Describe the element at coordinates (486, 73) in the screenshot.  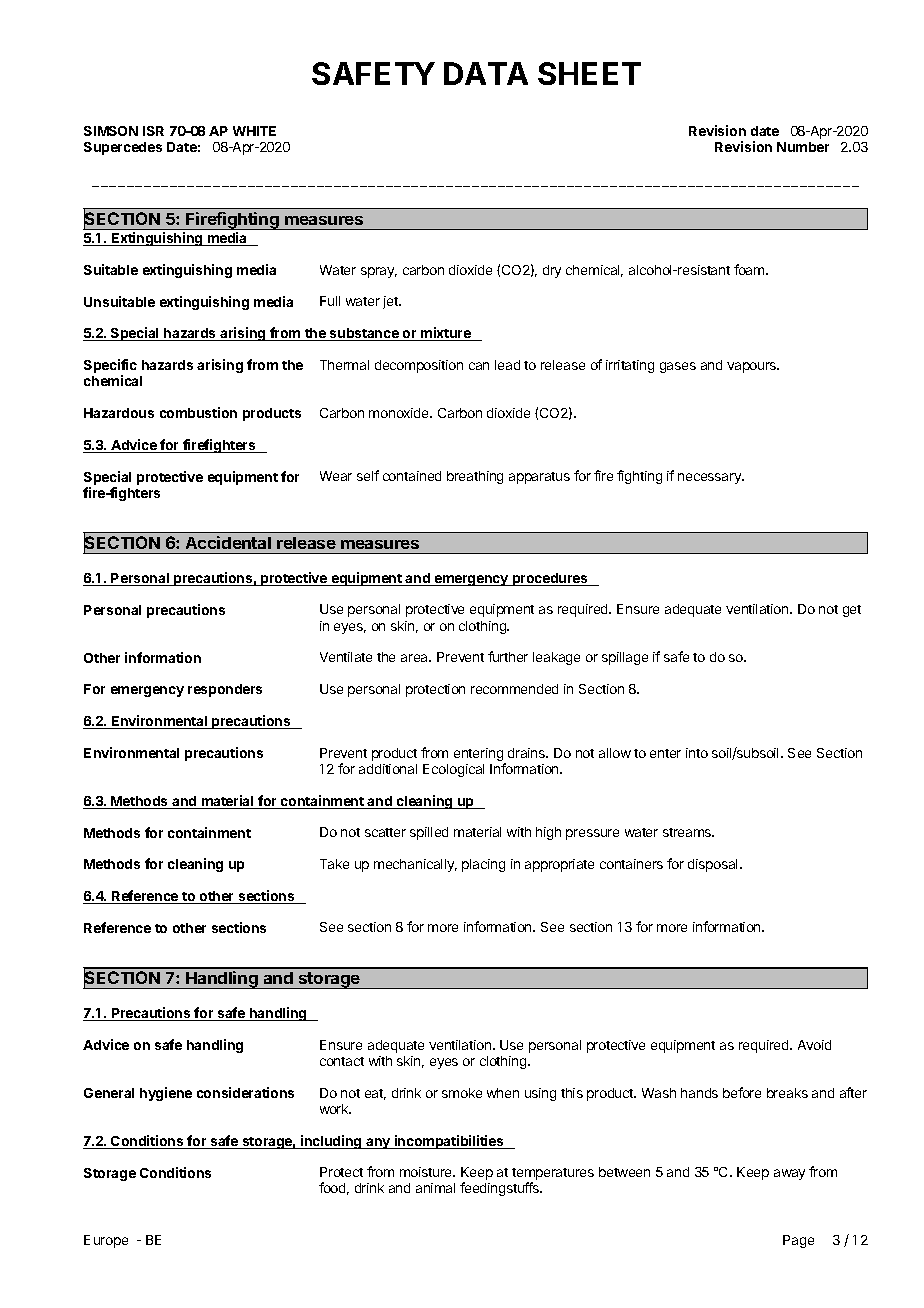
I see `DATA` at that location.
